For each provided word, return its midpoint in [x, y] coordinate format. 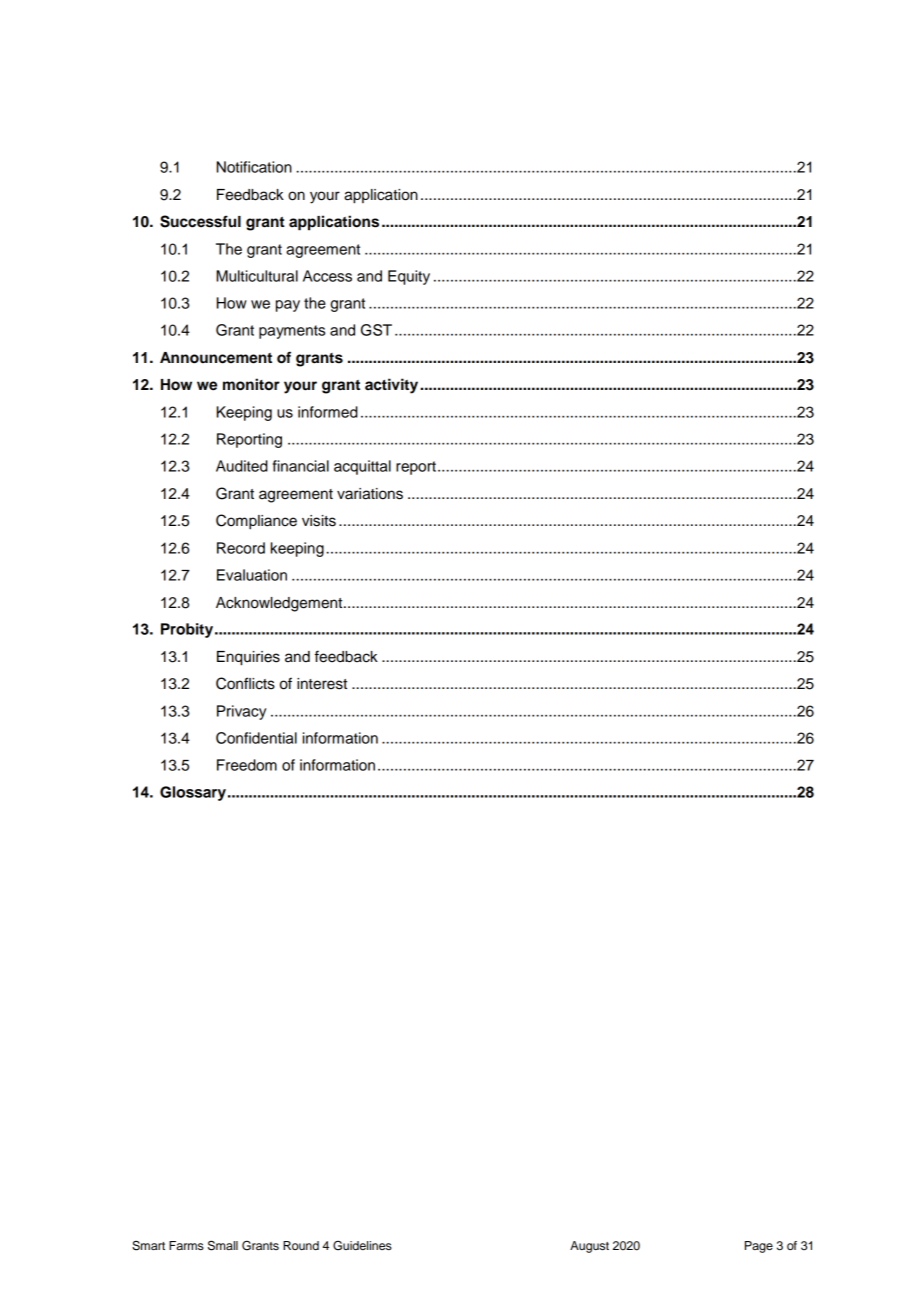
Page [759, 1247]
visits [319, 521]
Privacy [241, 712]
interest [322, 684]
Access [327, 276]
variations [370, 494]
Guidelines [362, 1246]
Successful [200, 221]
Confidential [256, 738]
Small [223, 1245]
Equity [409, 277]
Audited [242, 466]
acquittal [362, 467]
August [589, 1247]
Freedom [247, 765]
